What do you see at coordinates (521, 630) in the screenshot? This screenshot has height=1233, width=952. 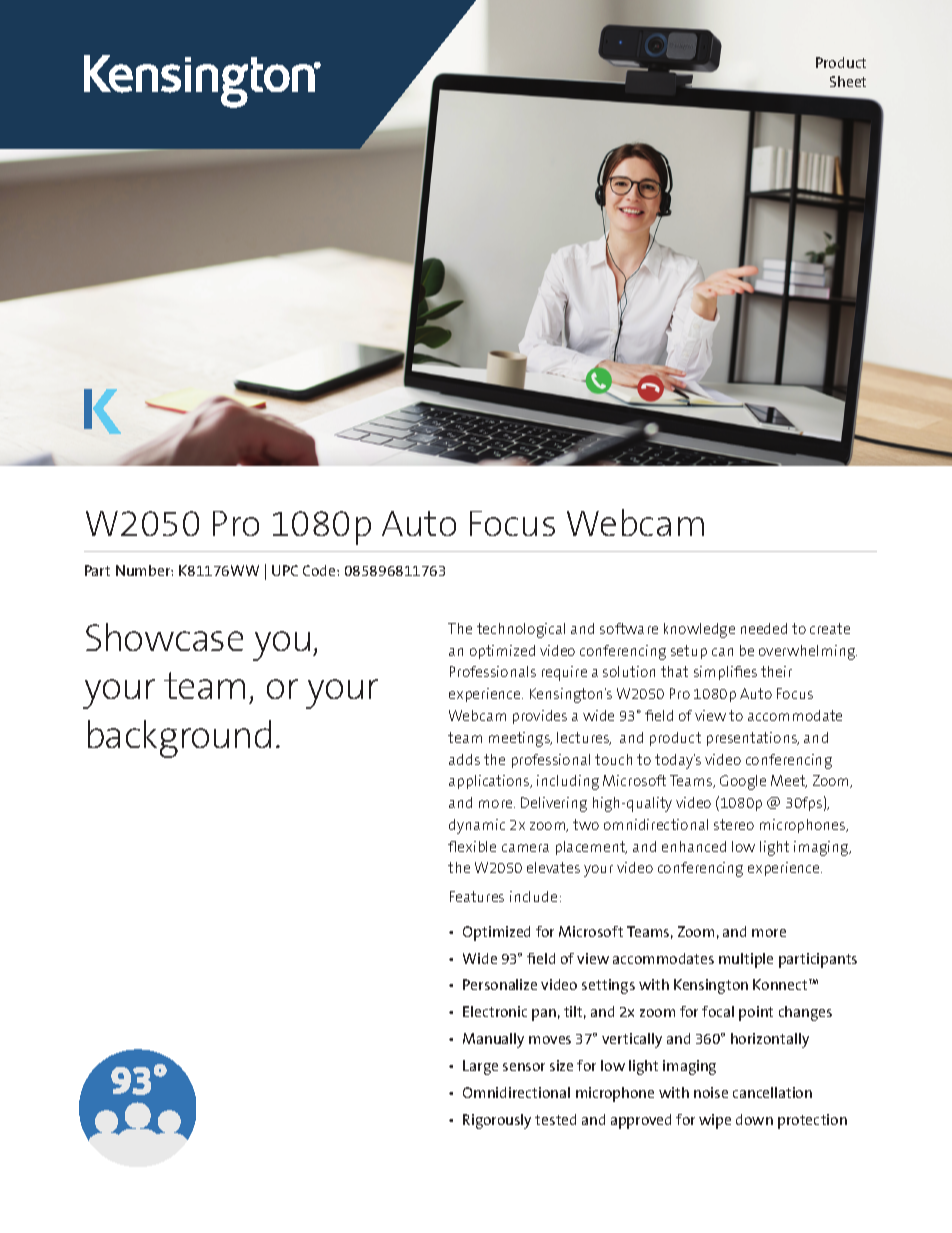 I see `technological` at bounding box center [521, 630].
